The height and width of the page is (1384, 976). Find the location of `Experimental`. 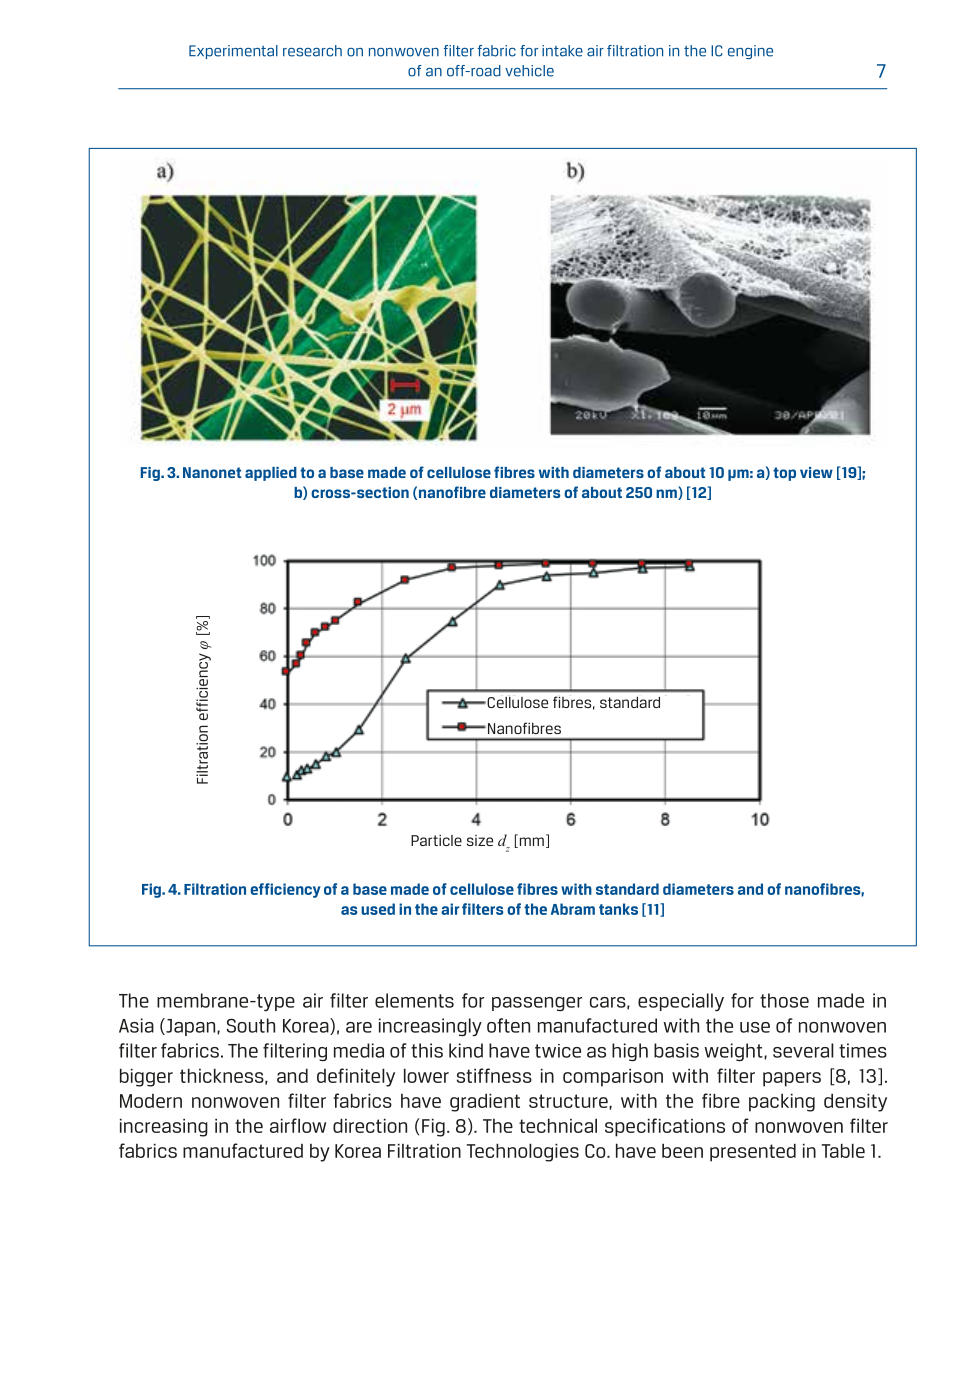

Experimental is located at coordinates (233, 52).
